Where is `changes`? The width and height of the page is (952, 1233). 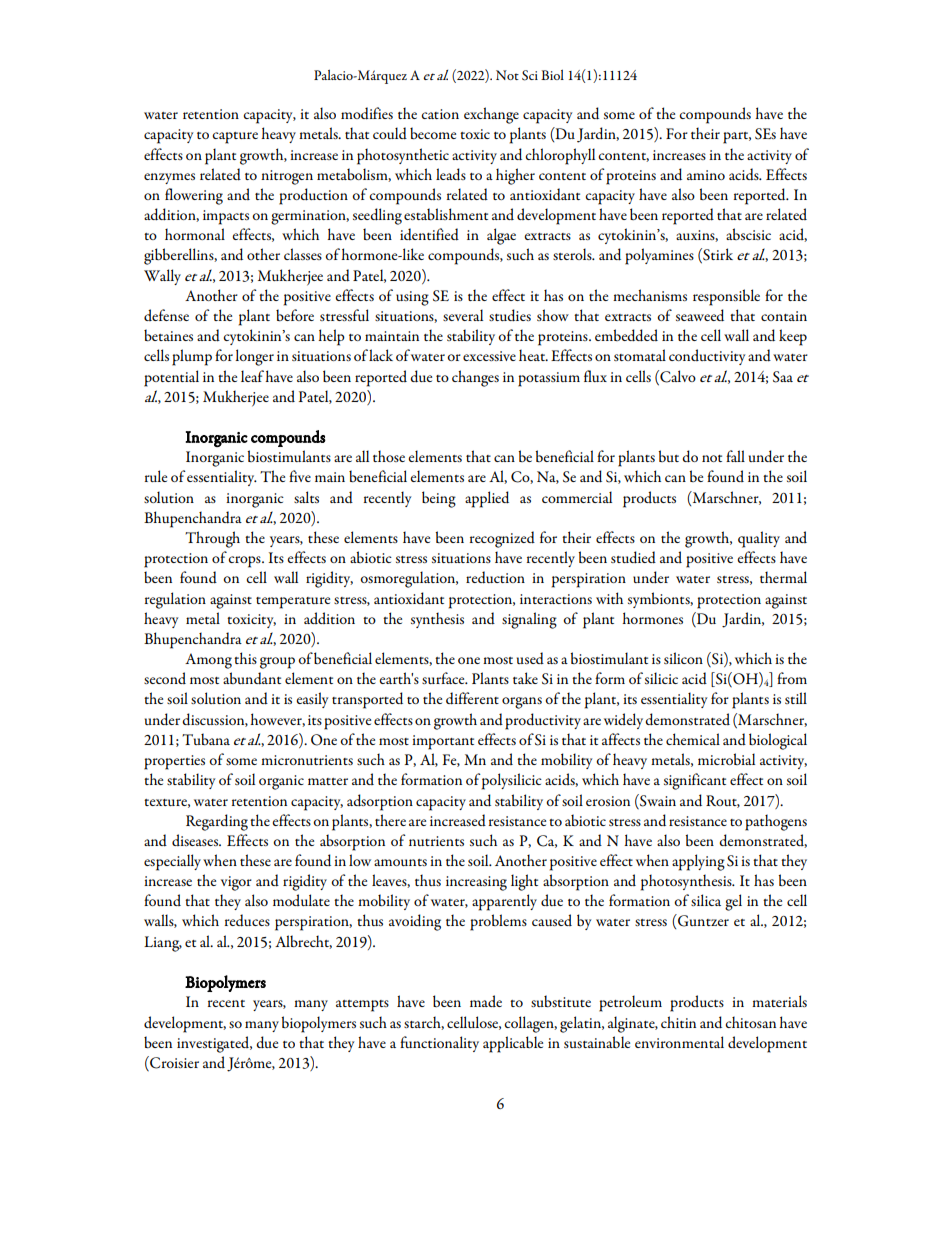 changes is located at coordinates (475, 378).
